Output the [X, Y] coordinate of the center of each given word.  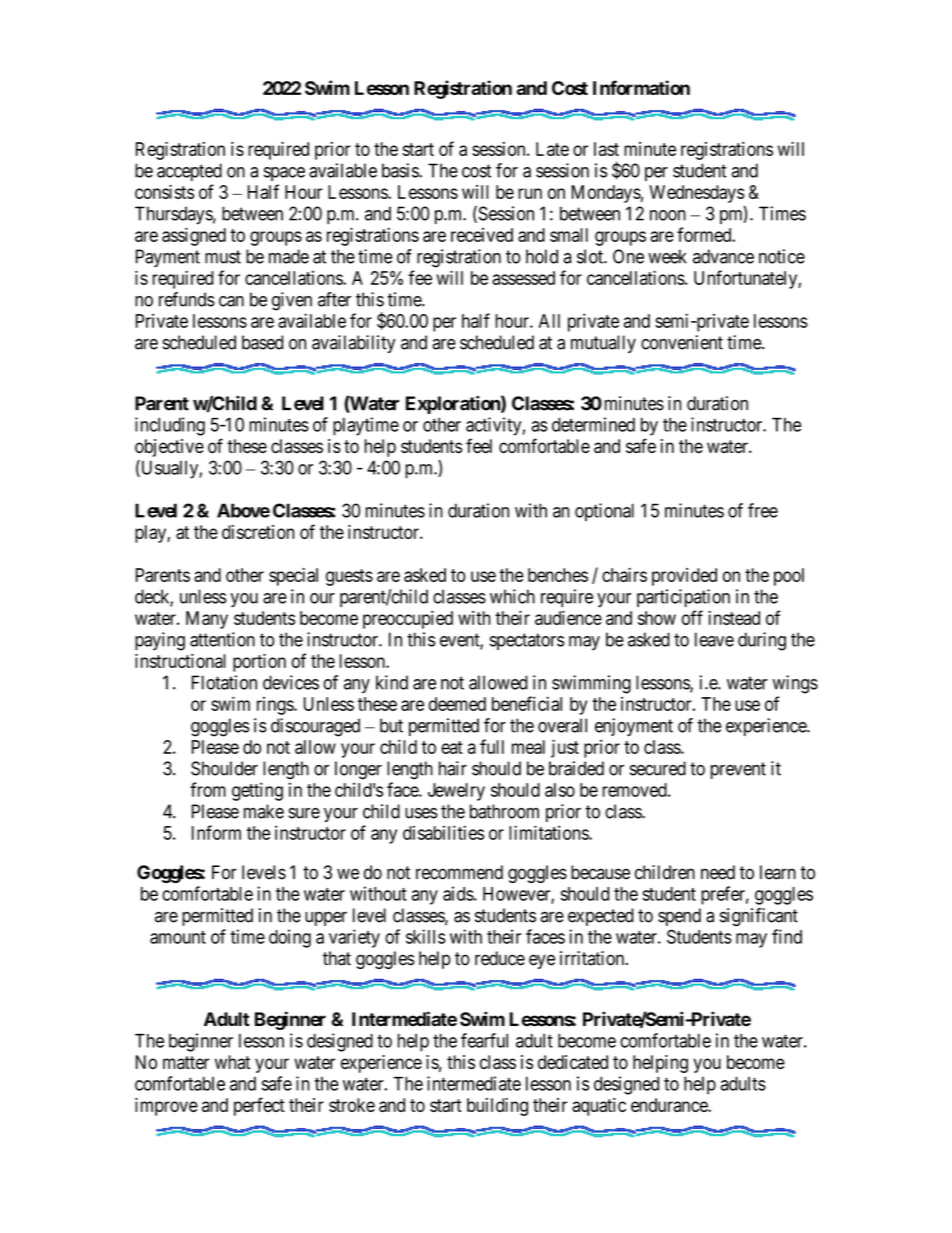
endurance [670, 1105]
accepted [189, 172]
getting [257, 791]
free [763, 510]
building [497, 1107]
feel [479, 445]
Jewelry [456, 792]
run [530, 193]
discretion [258, 532]
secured [658, 768]
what [232, 1062]
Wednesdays [697, 194]
